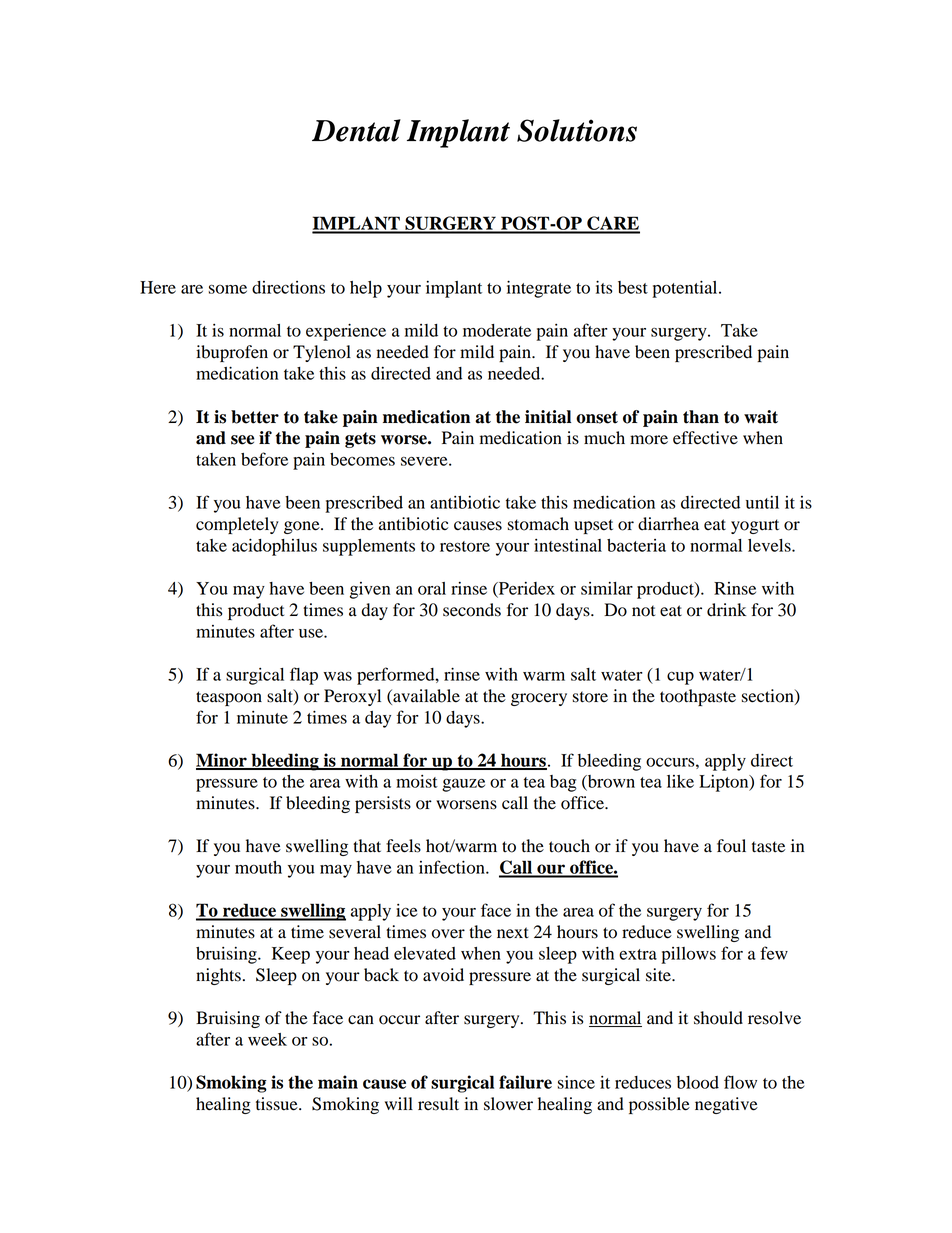 This page has width=952, height=1233. I want to click on acidophilus, so click(274, 547).
